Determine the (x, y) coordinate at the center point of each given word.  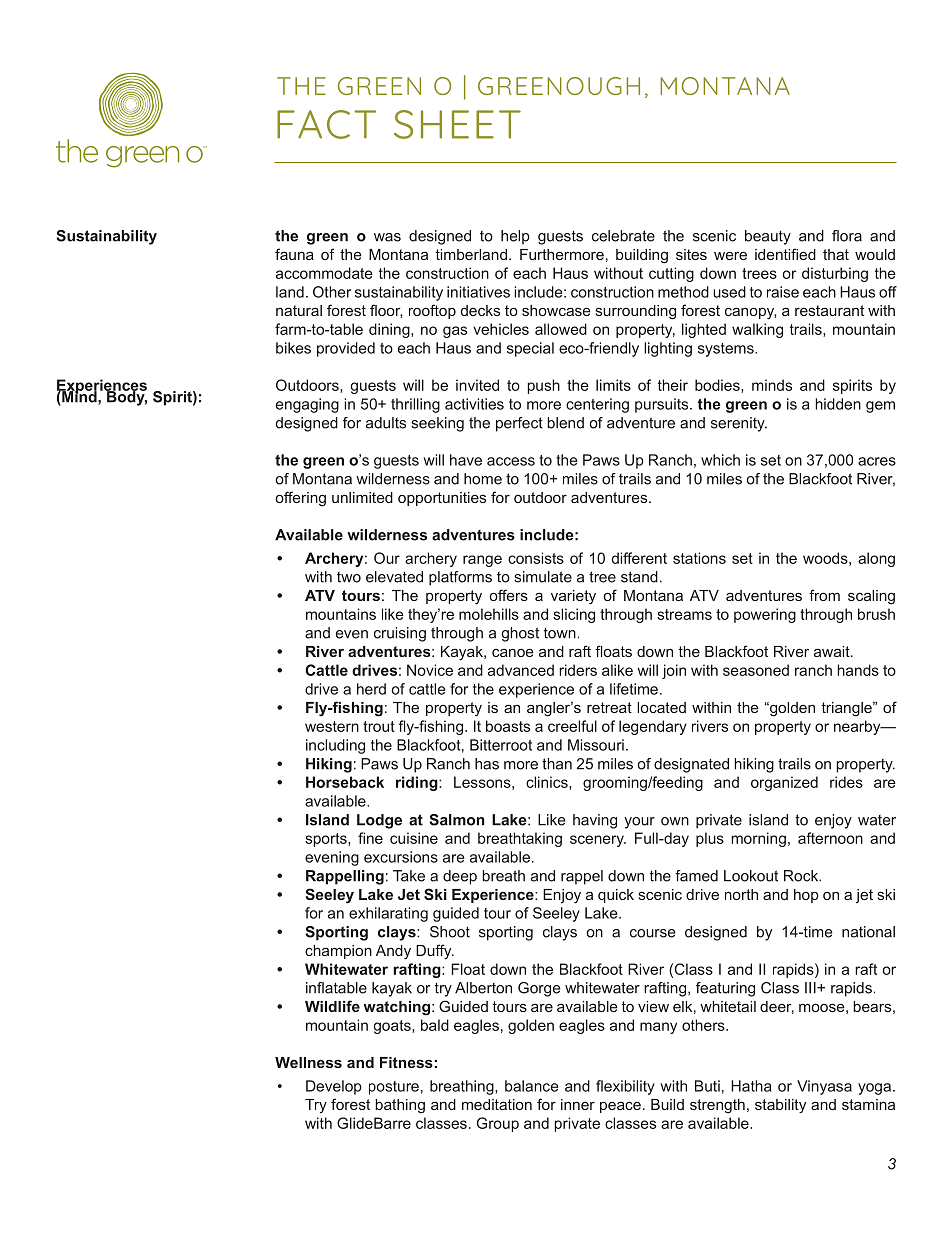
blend (565, 423)
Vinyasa (824, 1087)
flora (847, 236)
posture (394, 1088)
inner (578, 1104)
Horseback (345, 782)
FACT (326, 124)
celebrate (623, 236)
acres (877, 461)
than (557, 764)
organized (784, 783)
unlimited (362, 497)
